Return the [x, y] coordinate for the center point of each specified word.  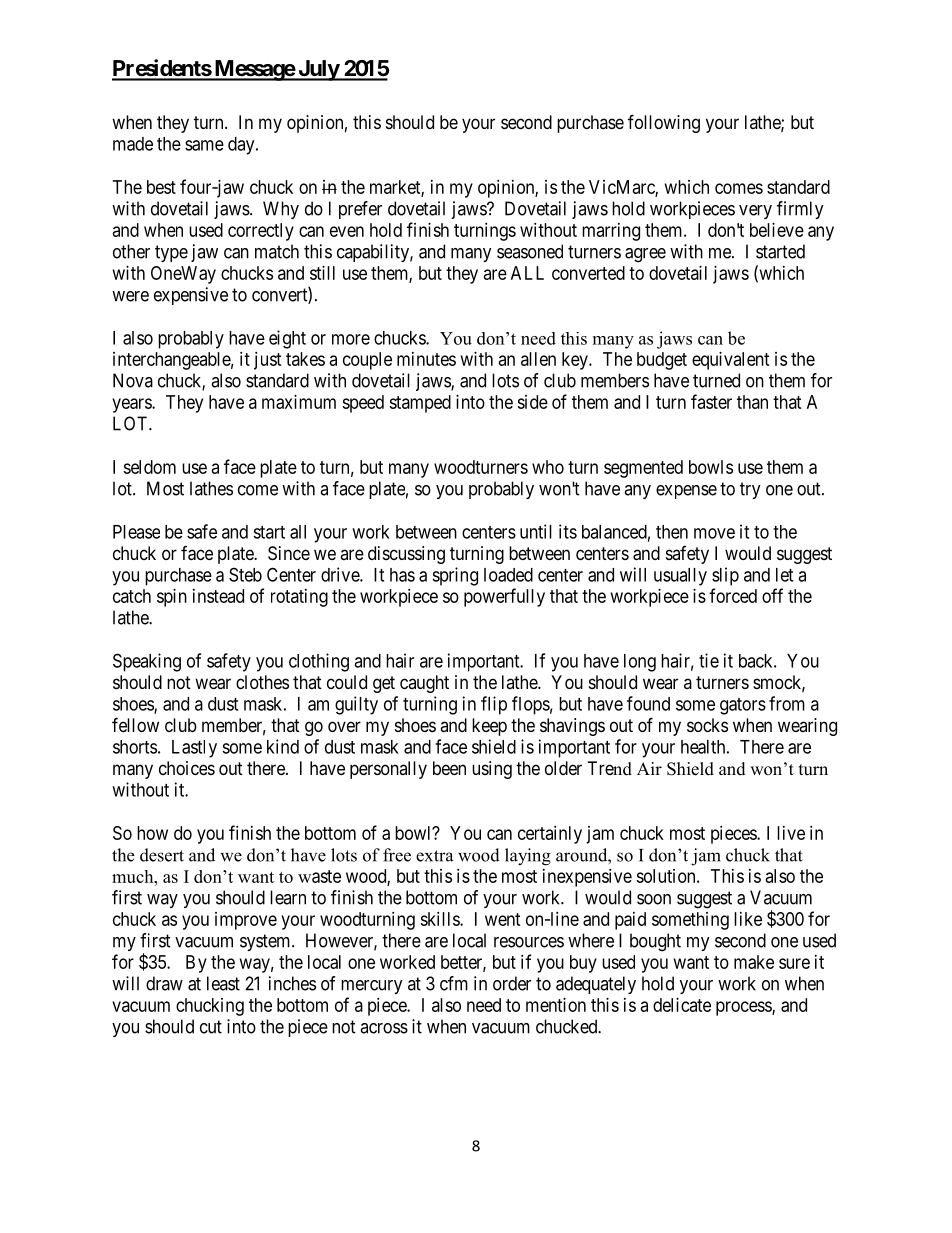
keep [489, 727]
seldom [149, 467]
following [664, 123]
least [223, 983]
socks [707, 725]
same [204, 145]
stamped [420, 404]
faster [711, 401]
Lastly [194, 749]
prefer [360, 210]
